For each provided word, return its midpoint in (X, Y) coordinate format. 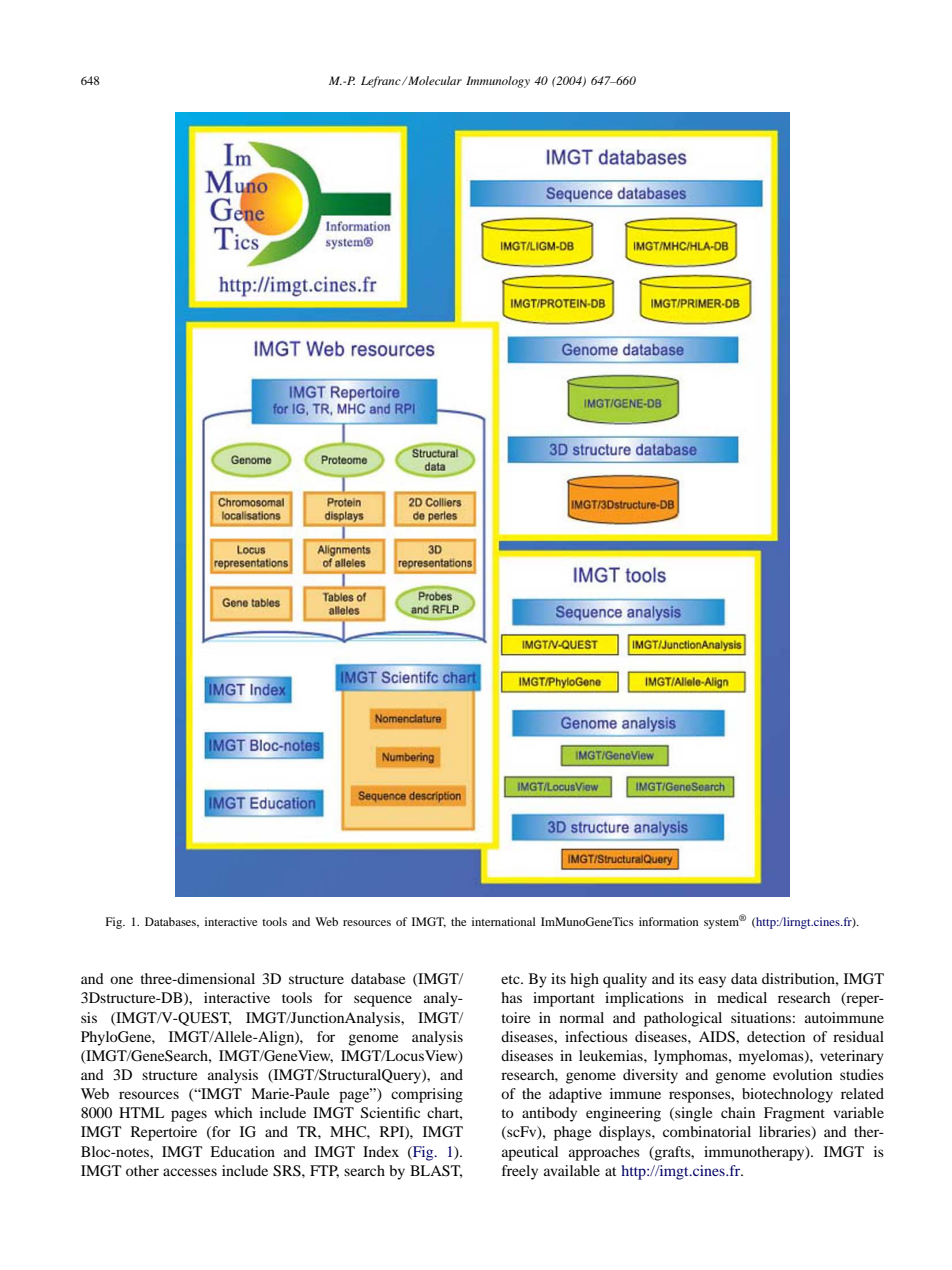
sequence (383, 1001)
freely (520, 1172)
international (504, 921)
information (669, 921)
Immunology (498, 82)
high (584, 980)
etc (511, 979)
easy (712, 982)
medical (742, 997)
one (121, 980)
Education (242, 1151)
